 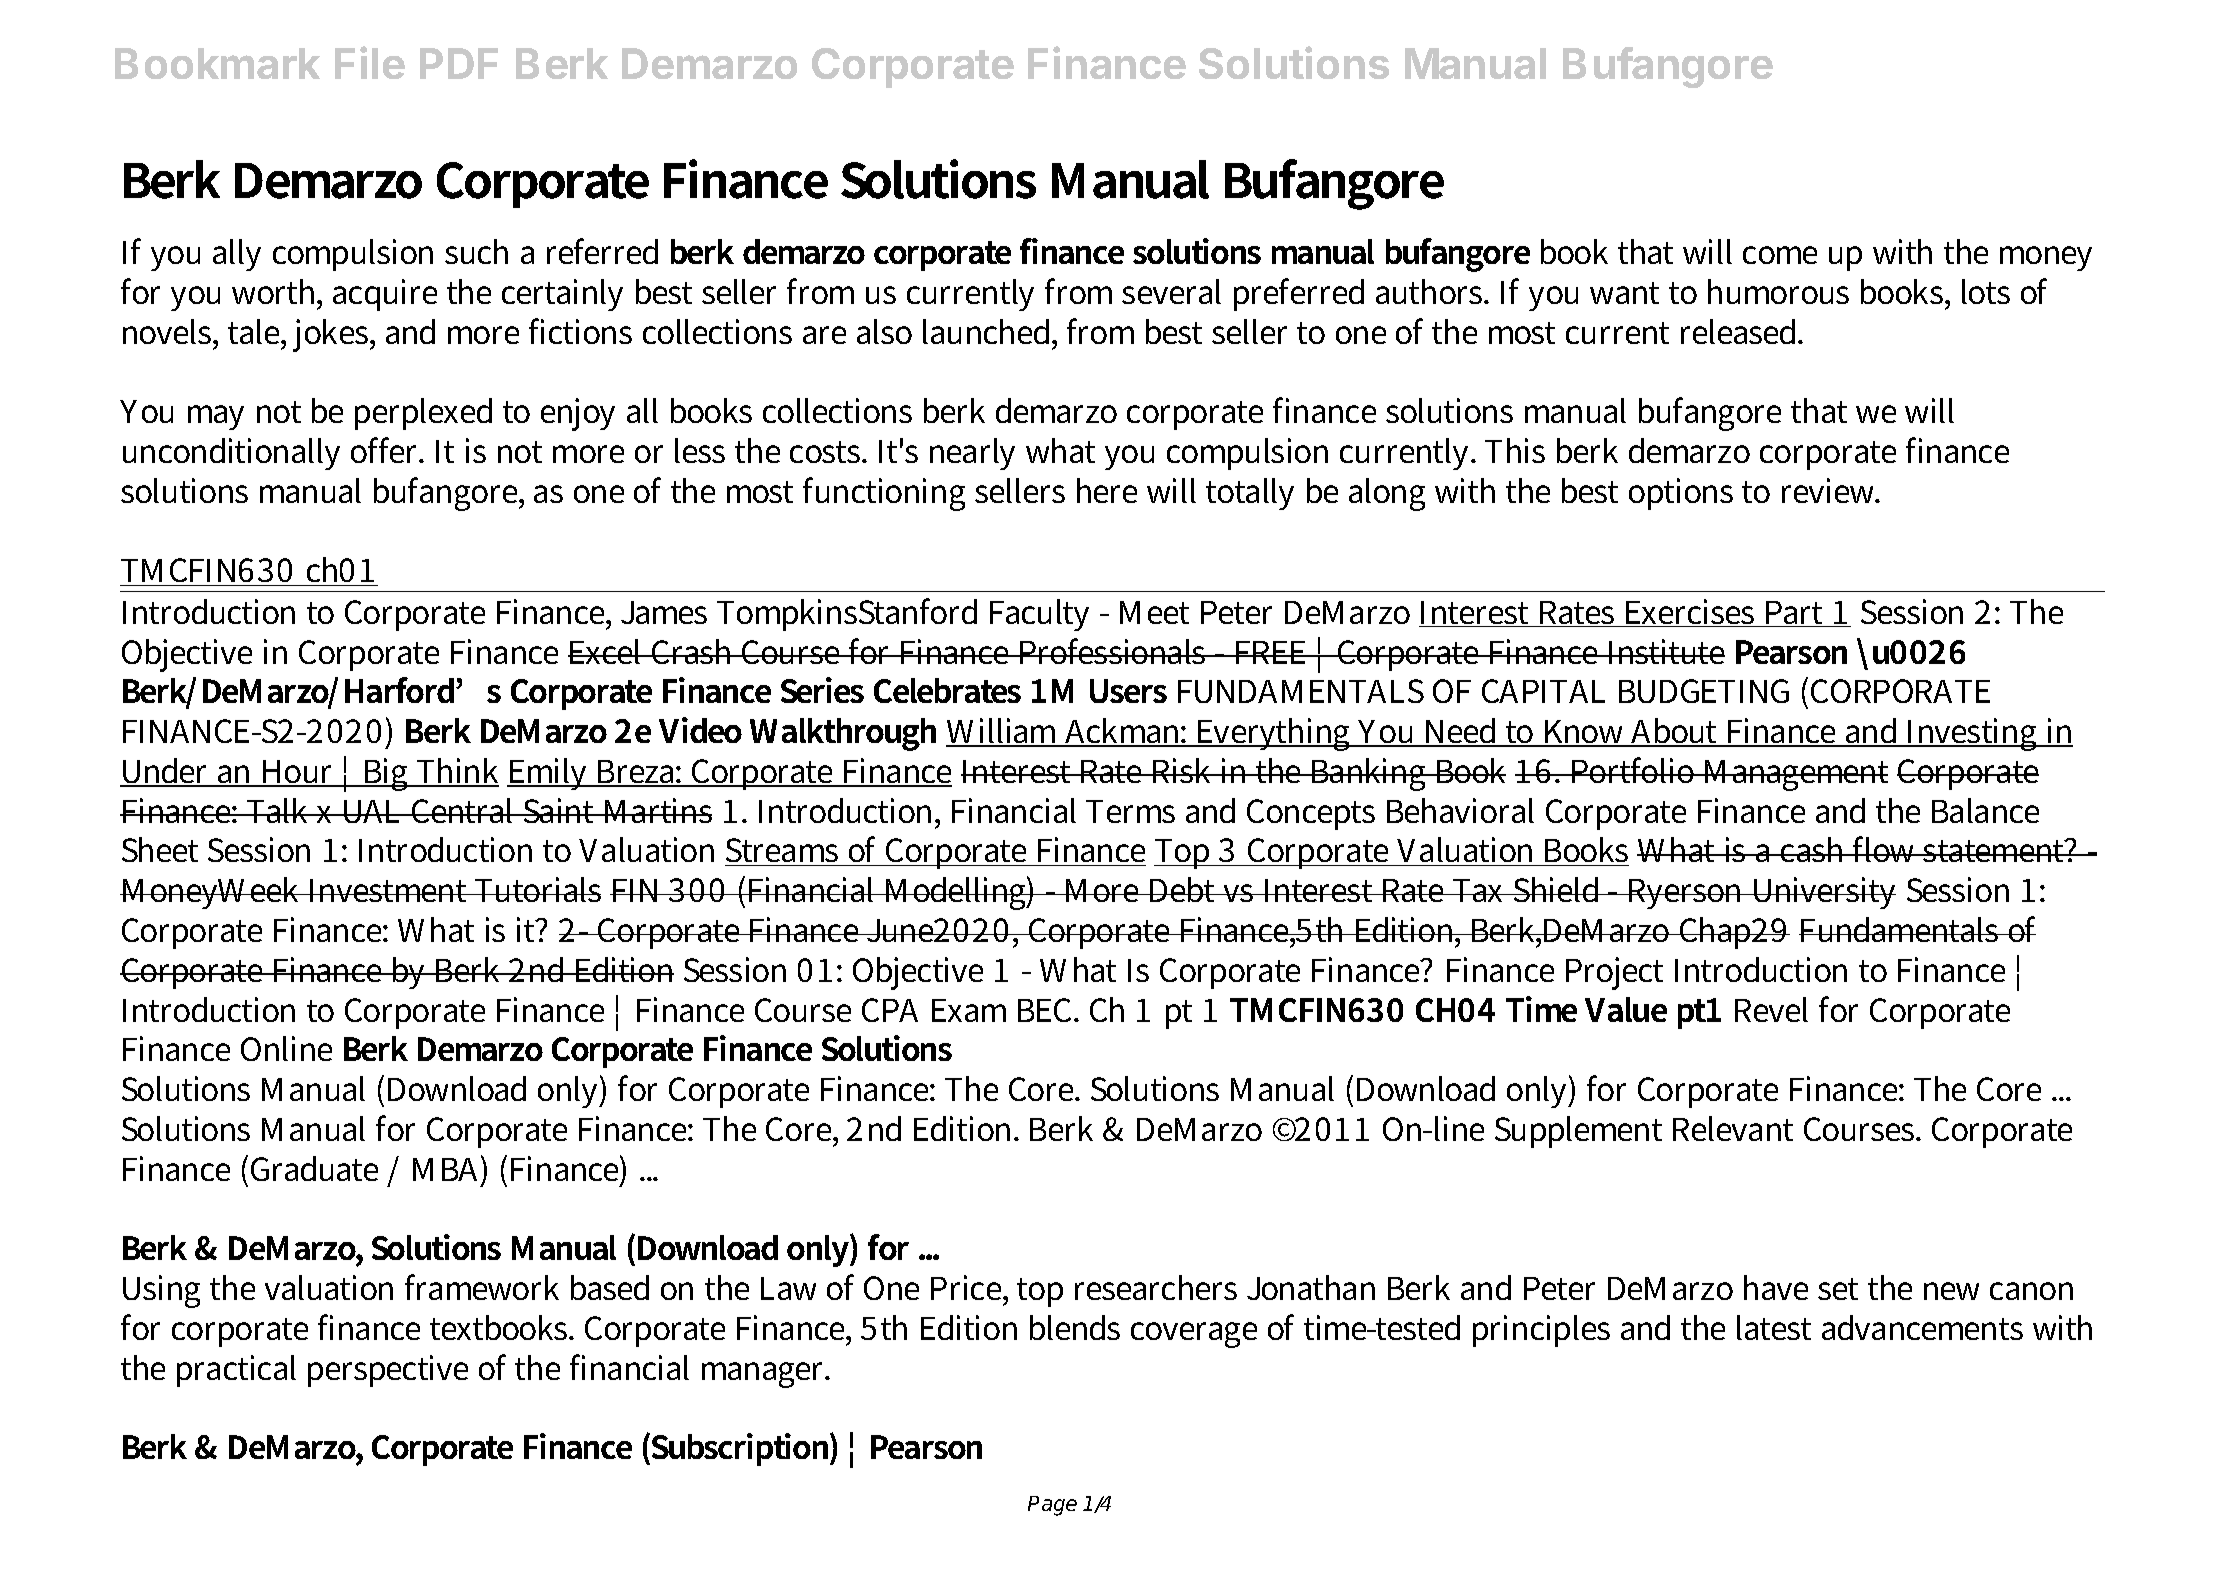 What do you see at coordinates (1794, 775) in the document?
I see `Management` at bounding box center [1794, 775].
